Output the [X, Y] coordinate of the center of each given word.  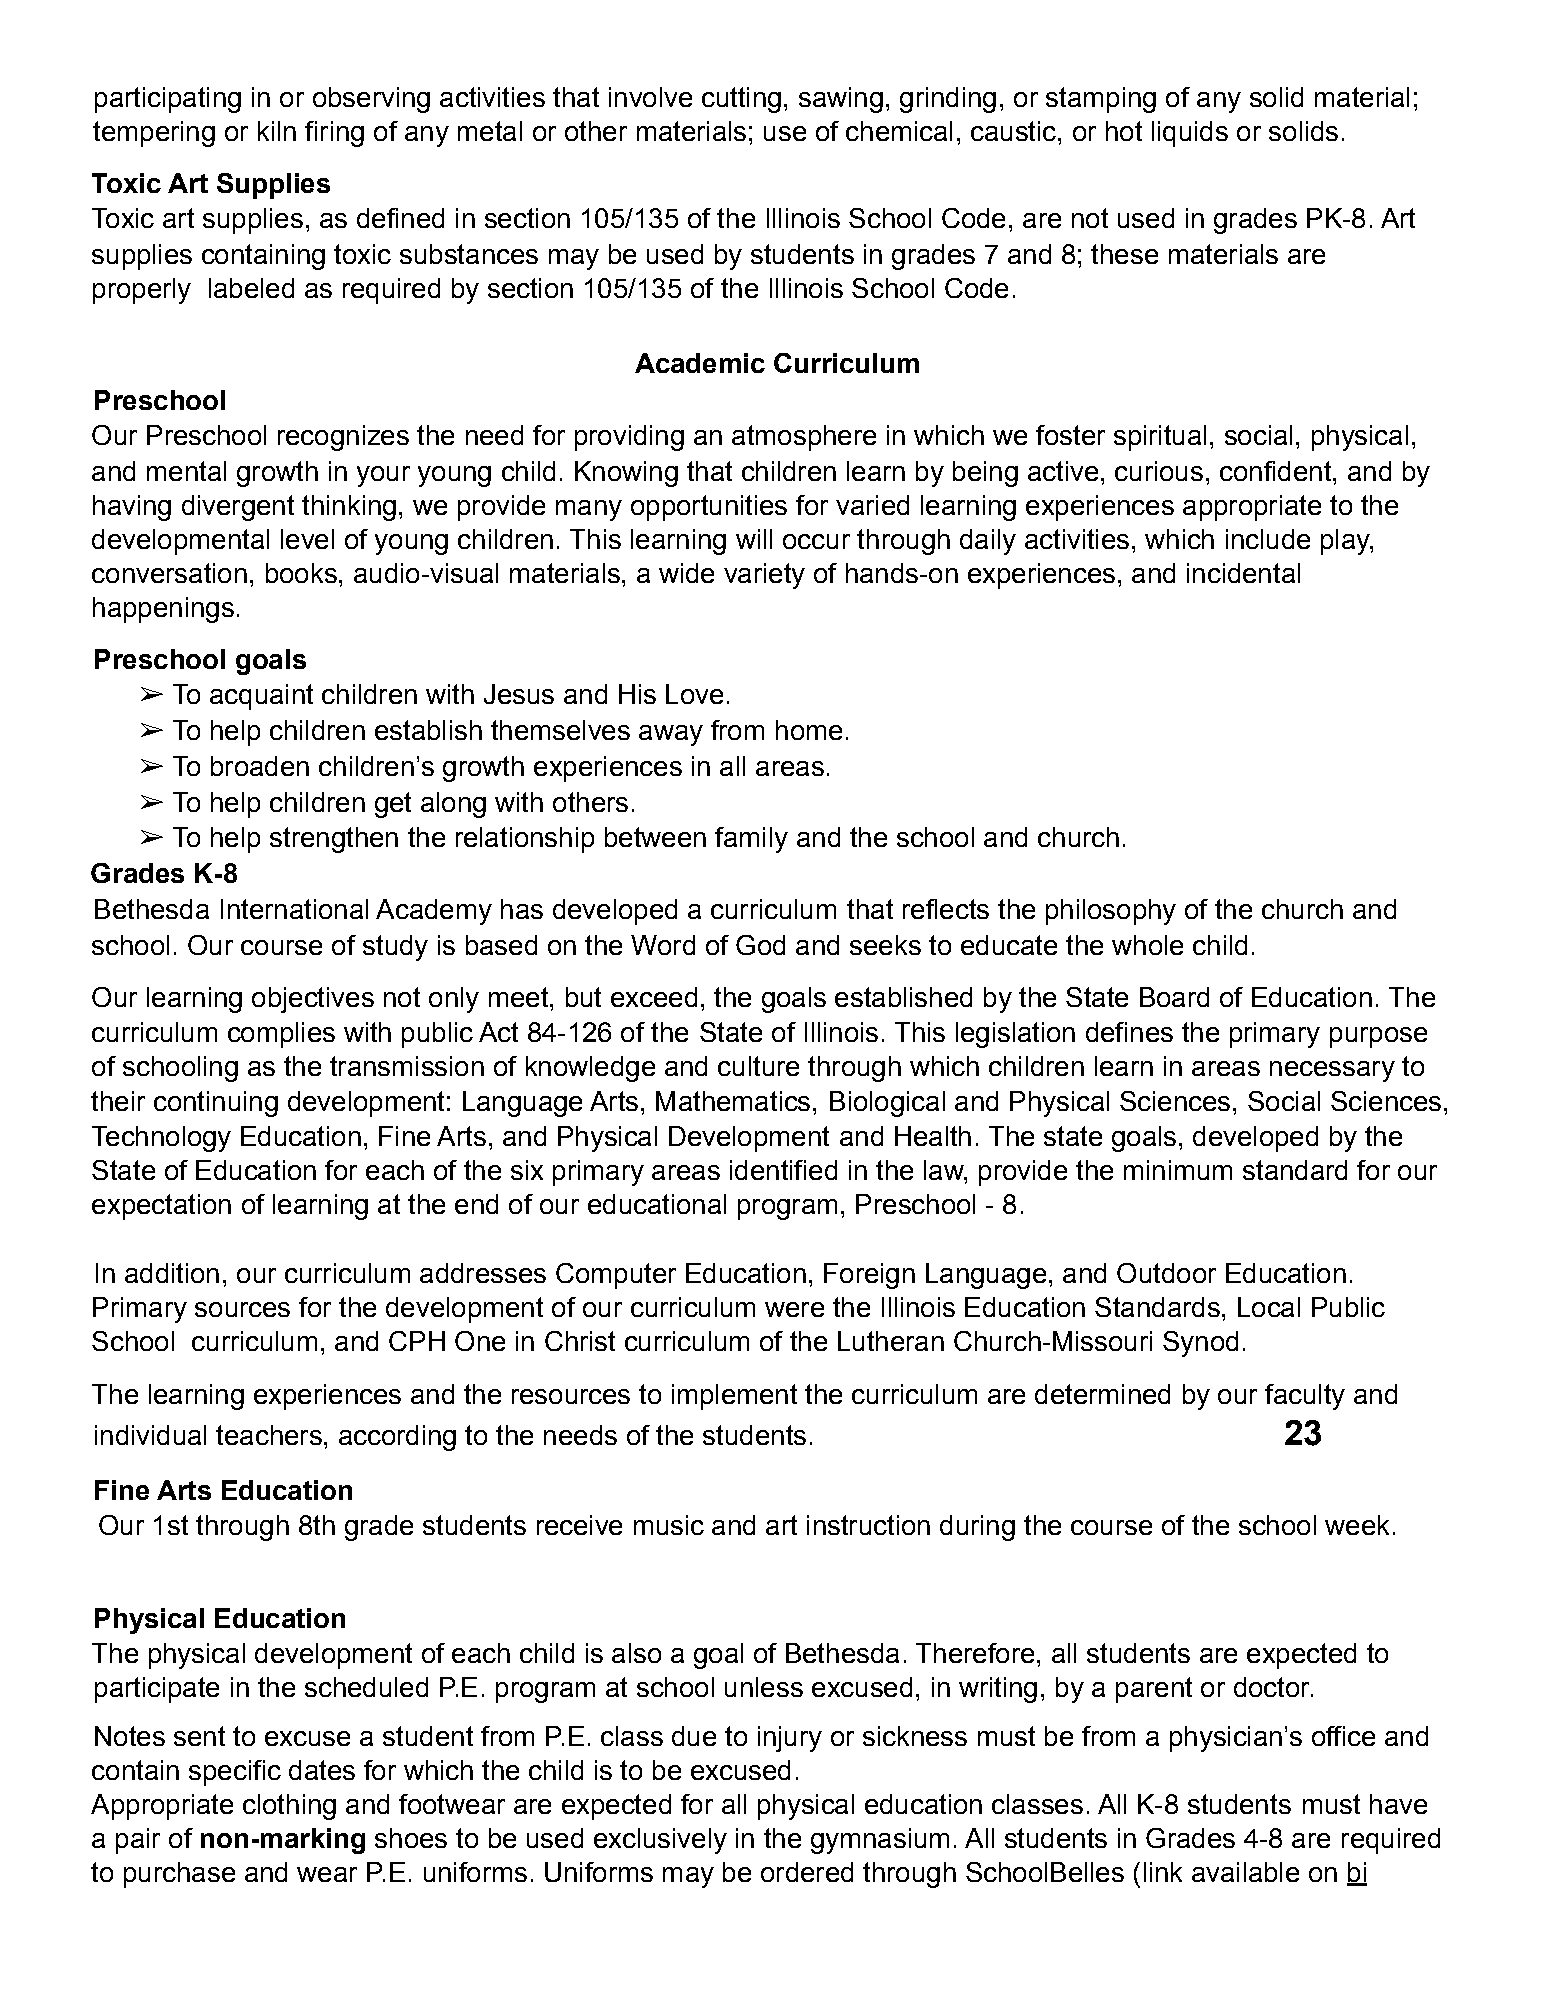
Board [1174, 997]
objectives [313, 1000]
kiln [277, 131]
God [760, 945]
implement [734, 1397]
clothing [289, 1807]
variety [764, 576]
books [301, 573]
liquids [1190, 134]
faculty [1305, 1397]
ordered [807, 1872]
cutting [741, 100]
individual [150, 1435]
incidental [1243, 573]
